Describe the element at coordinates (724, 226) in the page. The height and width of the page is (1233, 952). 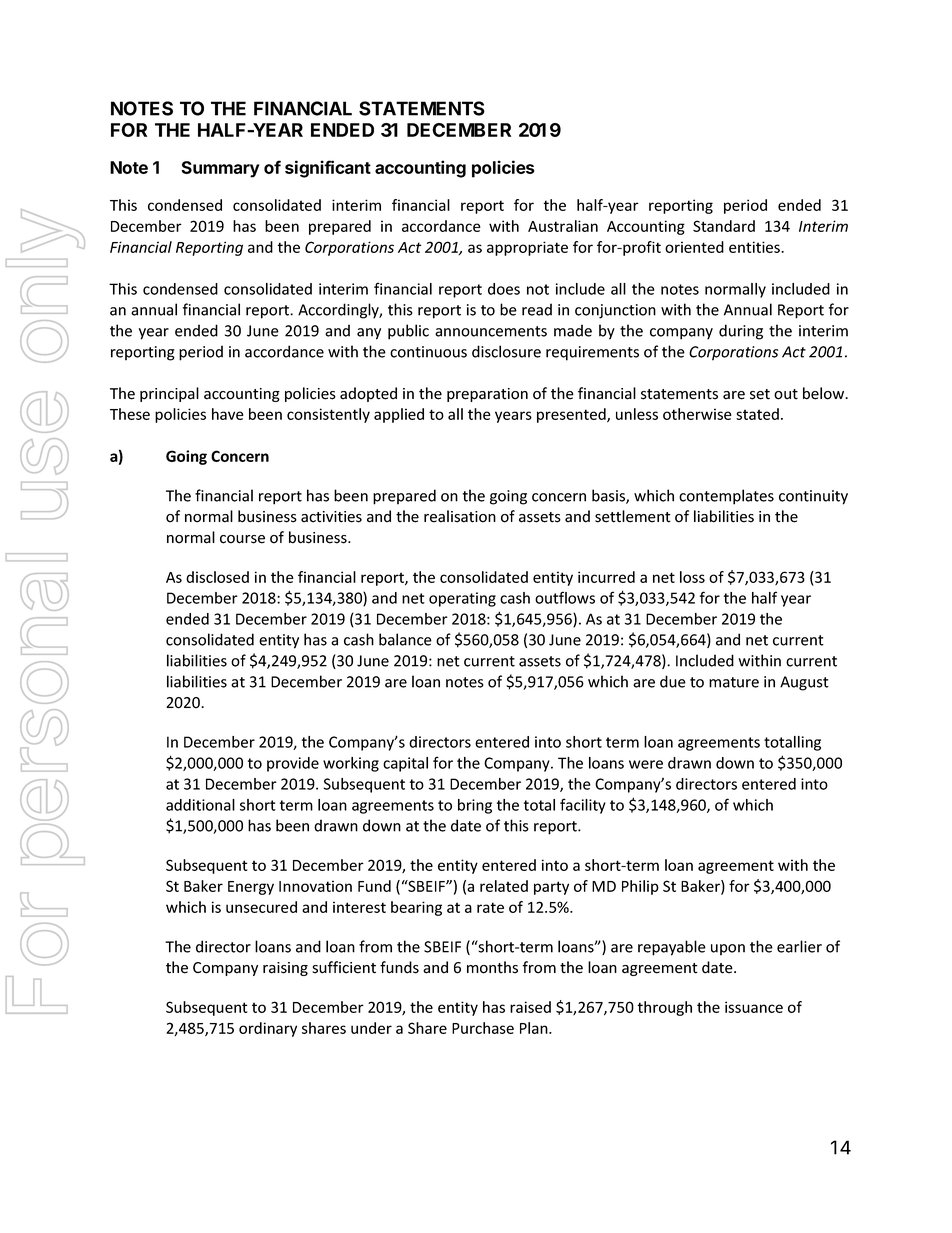
I see `Standard` at that location.
